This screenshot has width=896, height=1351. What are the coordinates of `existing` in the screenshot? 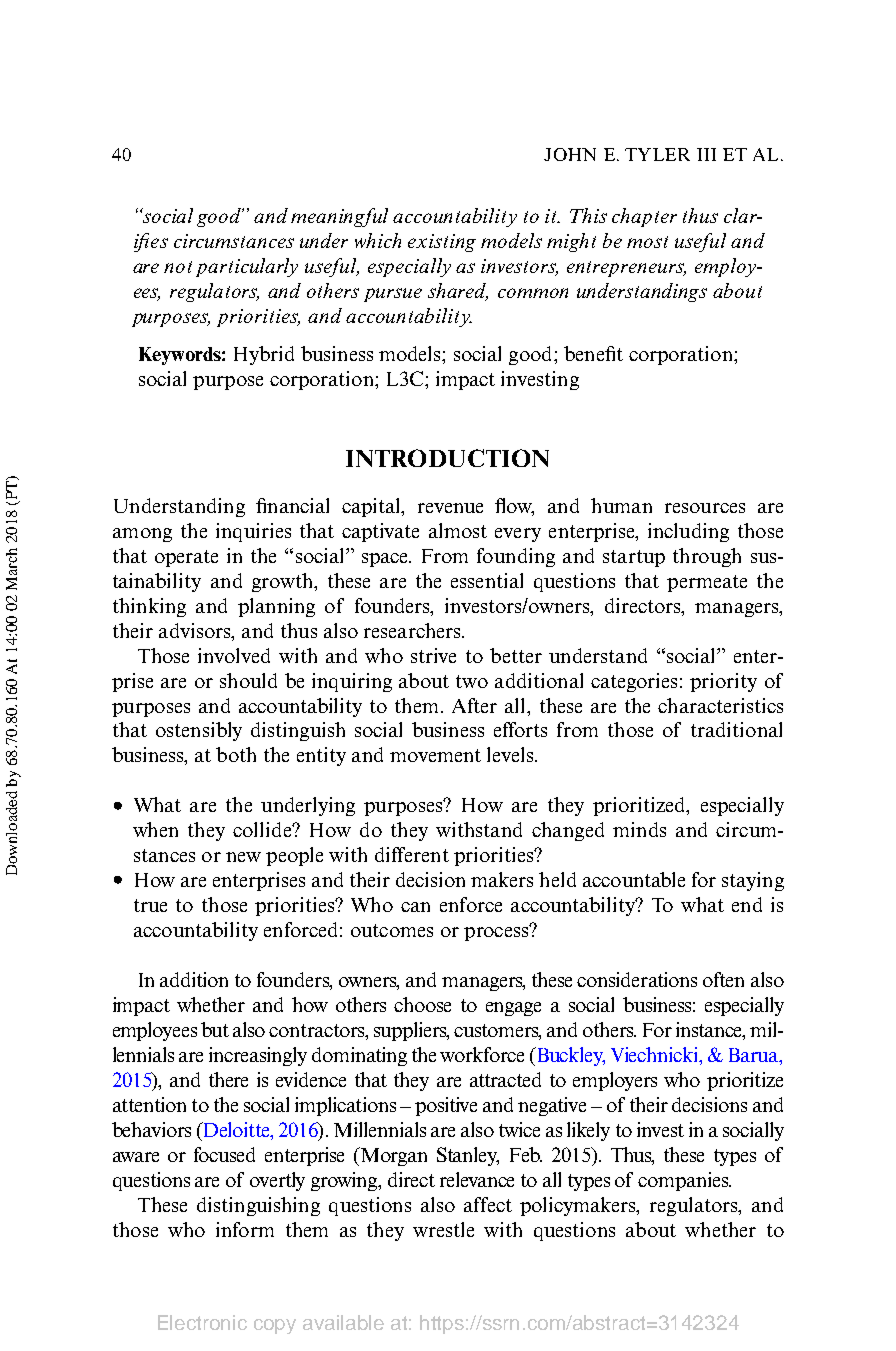 It's located at (442, 243).
